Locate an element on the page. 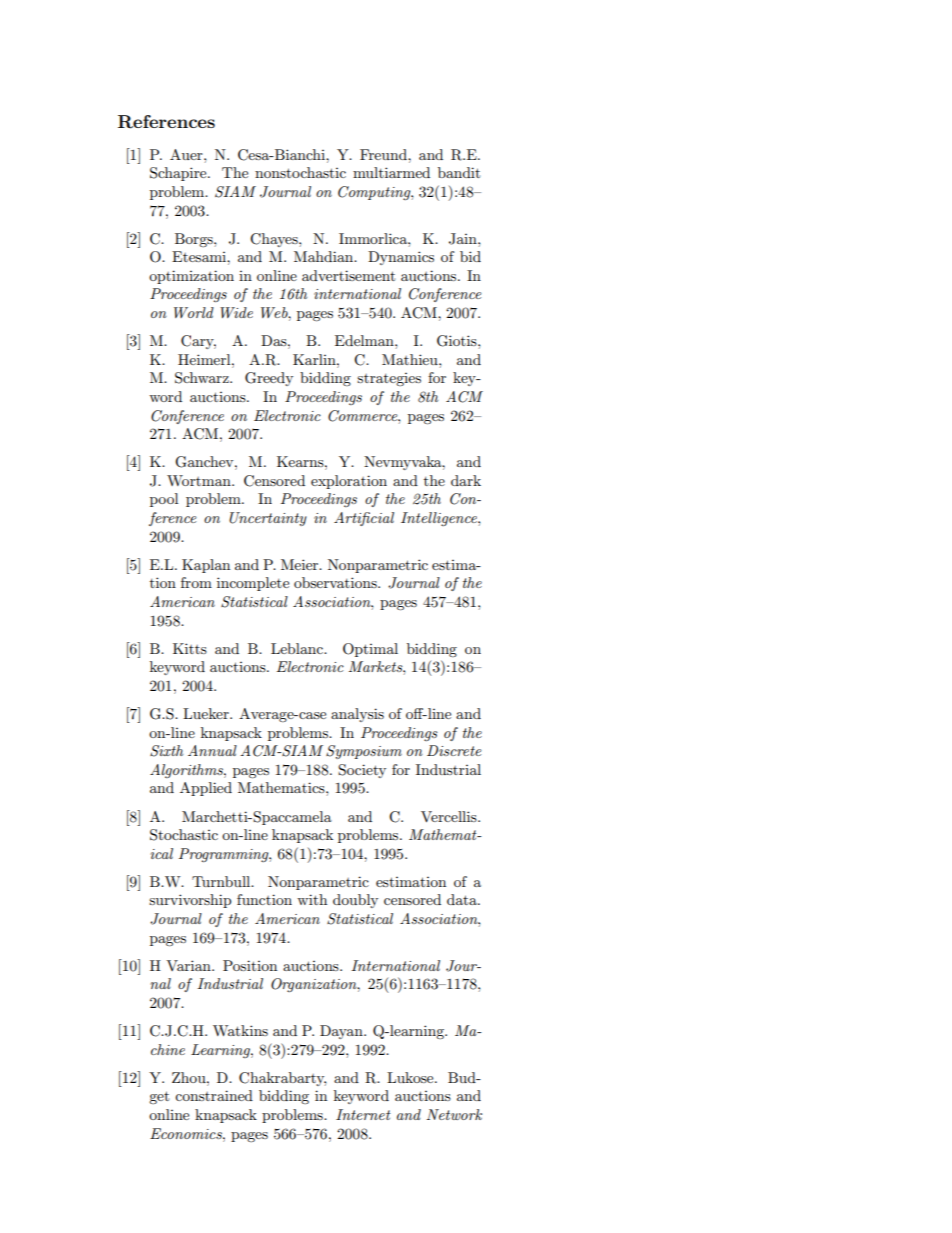 The width and height of the image is (952, 1233). survivorship is located at coordinates (190, 901).
